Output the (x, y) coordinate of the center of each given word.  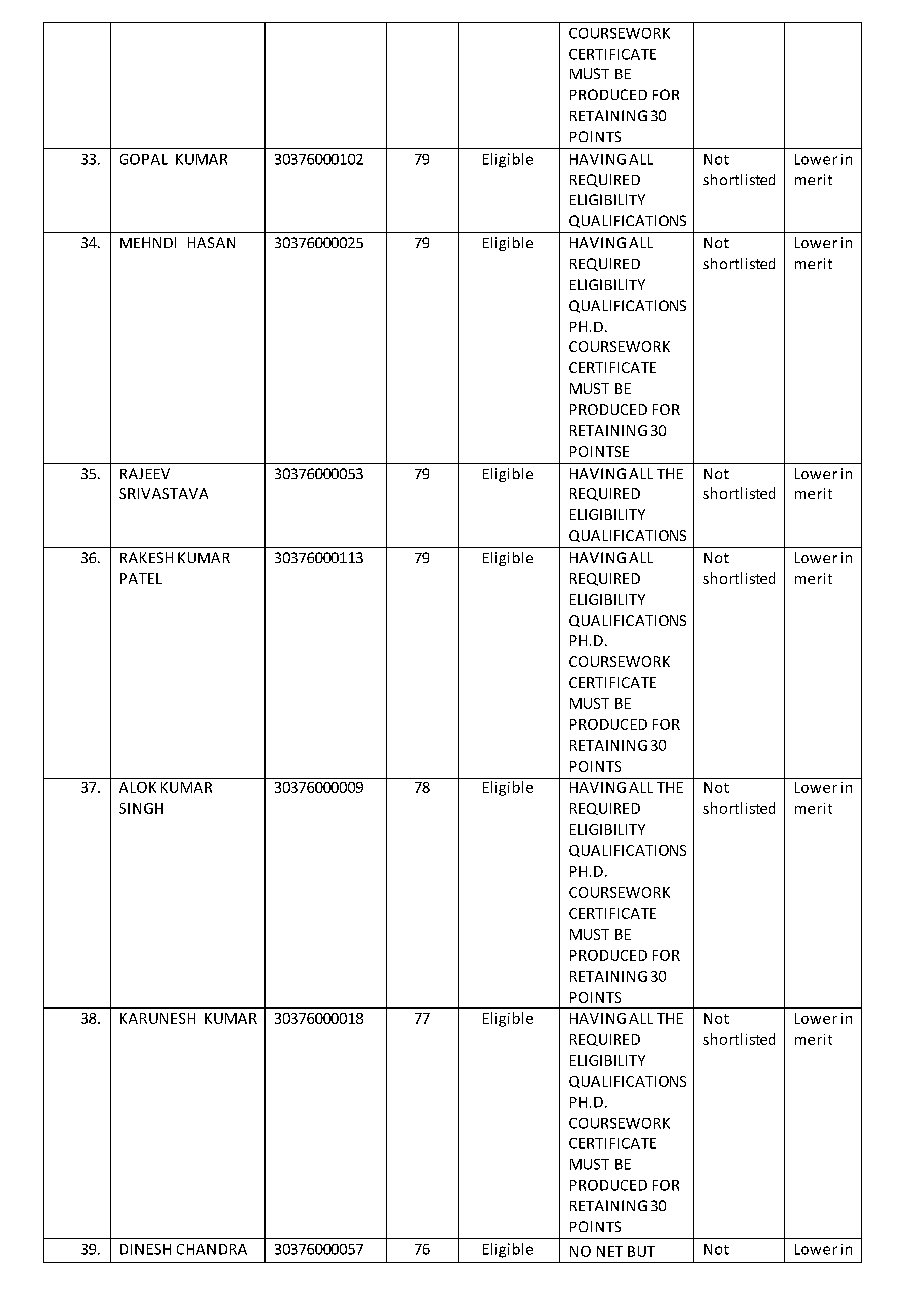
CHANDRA (212, 1249)
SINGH (141, 808)
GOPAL (144, 159)
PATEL (141, 578)
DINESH (145, 1249)
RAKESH (146, 557)
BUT (641, 1251)
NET (610, 1251)
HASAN (211, 242)
